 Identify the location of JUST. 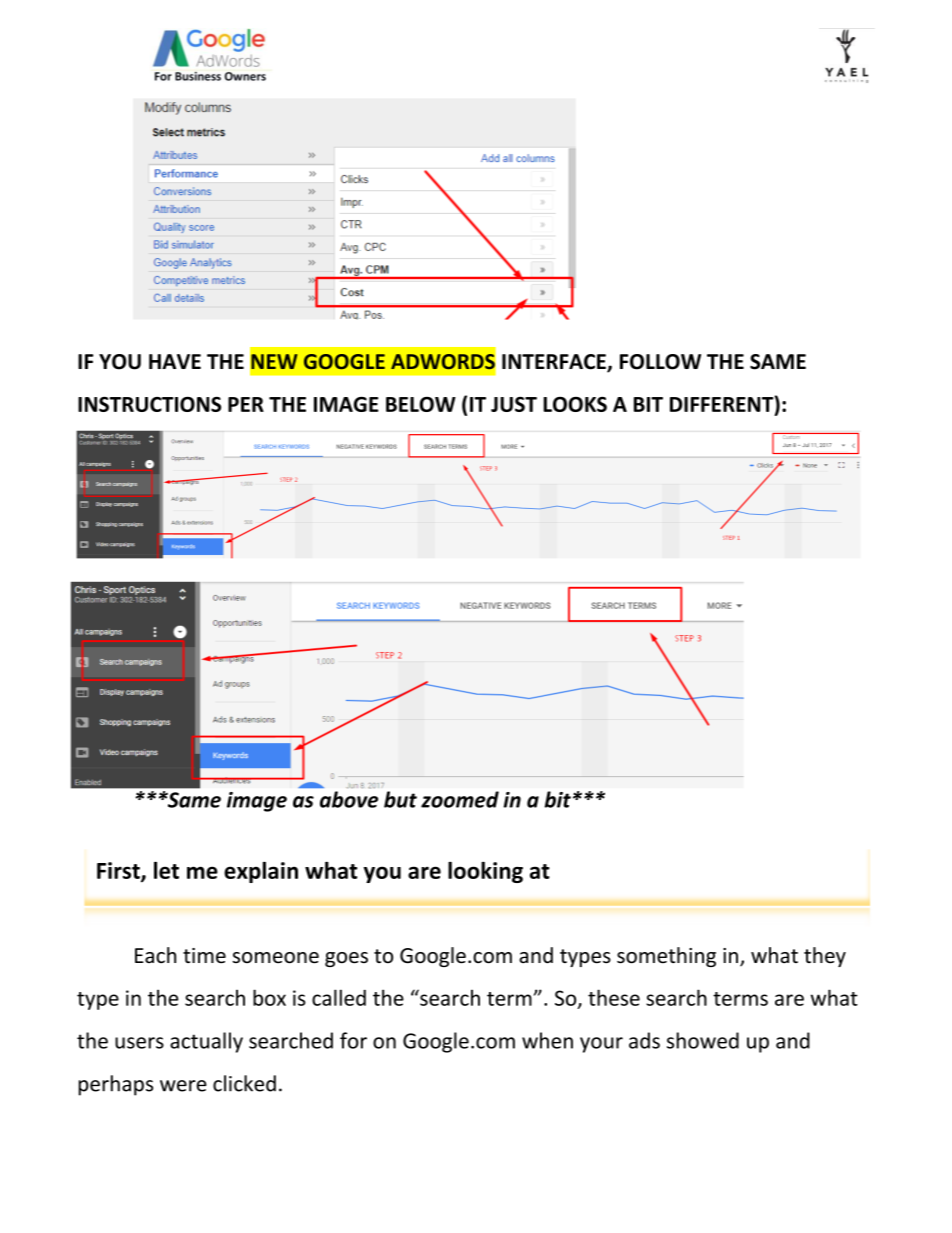
(514, 404).
